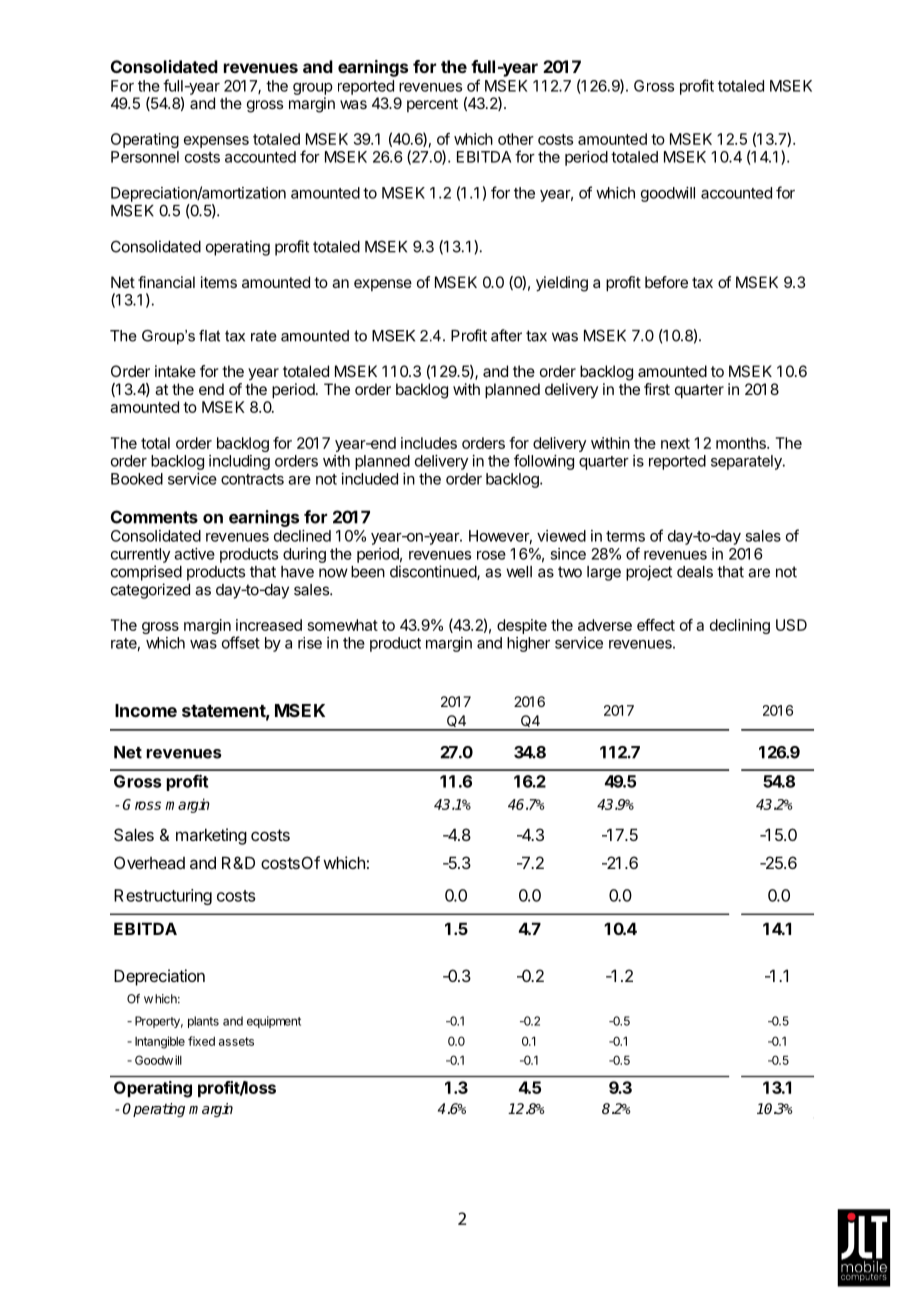 Image resolution: width=924 pixels, height=1308 pixels. I want to click on discontinued, so click(434, 572).
